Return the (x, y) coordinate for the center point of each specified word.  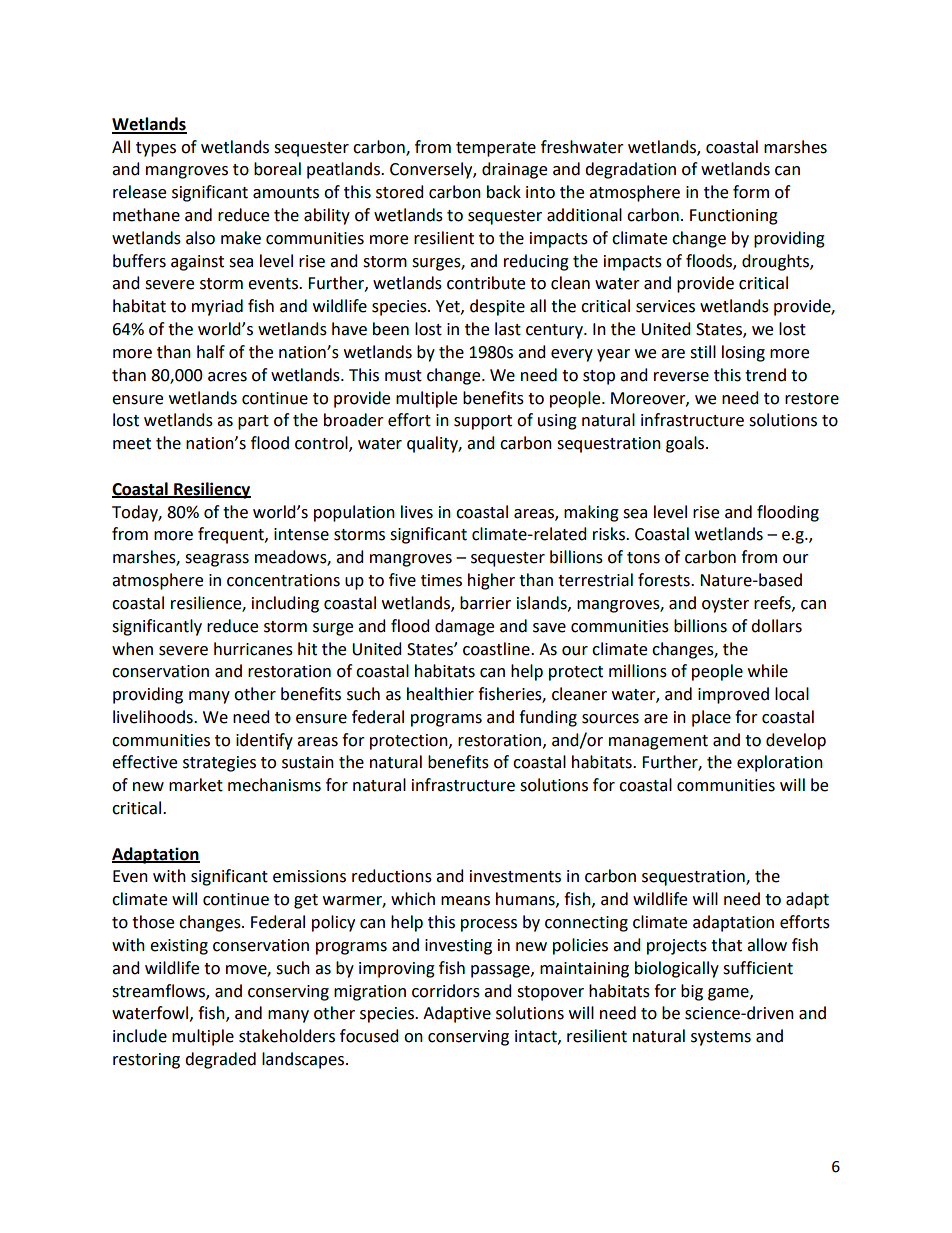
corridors (446, 991)
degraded (220, 1060)
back (504, 192)
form (751, 192)
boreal (277, 169)
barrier (485, 603)
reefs (773, 603)
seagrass (217, 560)
